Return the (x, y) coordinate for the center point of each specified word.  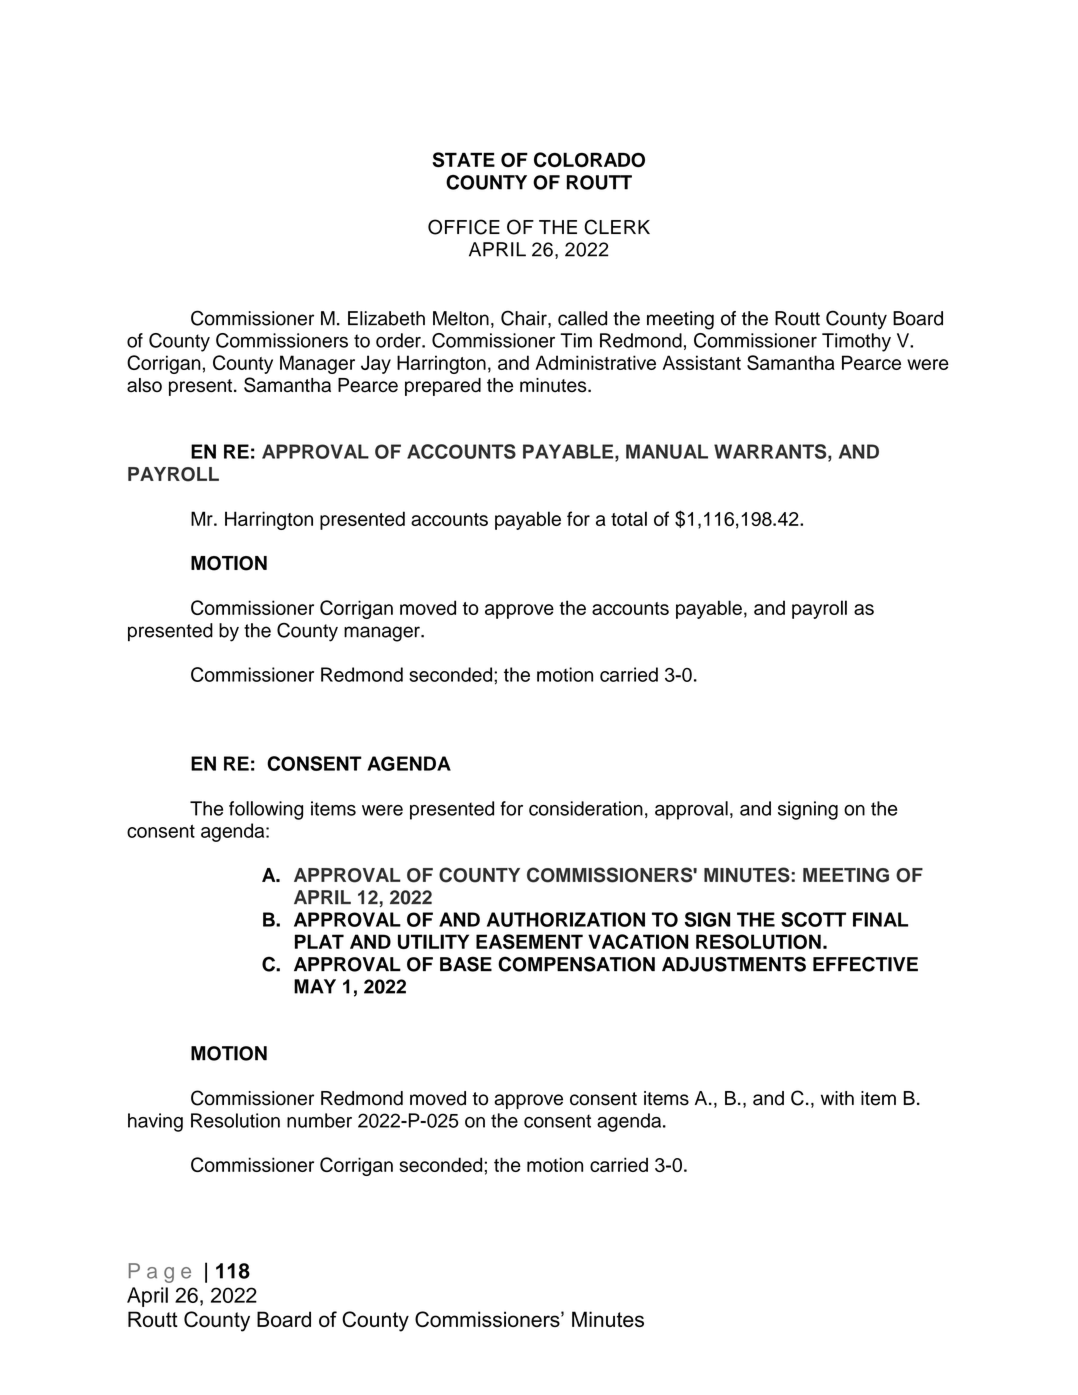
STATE (463, 160)
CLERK (617, 227)
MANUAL (667, 451)
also (144, 385)
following (266, 810)
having (155, 1122)
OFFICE (464, 227)
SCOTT (813, 919)
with (837, 1098)
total (629, 518)
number (319, 1120)
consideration (586, 808)
